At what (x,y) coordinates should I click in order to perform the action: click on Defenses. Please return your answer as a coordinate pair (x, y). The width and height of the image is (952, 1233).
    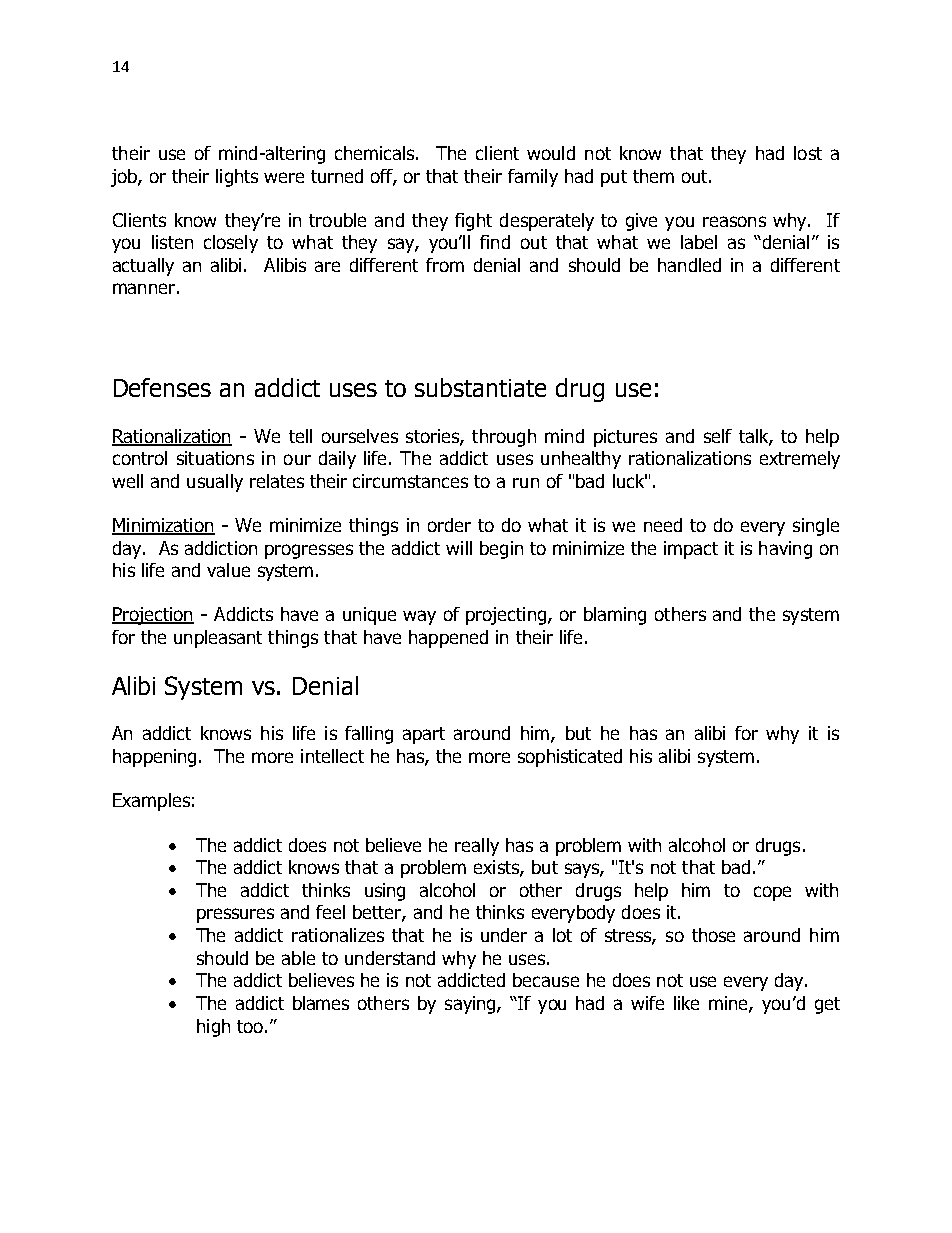
    Looking at the image, I should click on (162, 387).
